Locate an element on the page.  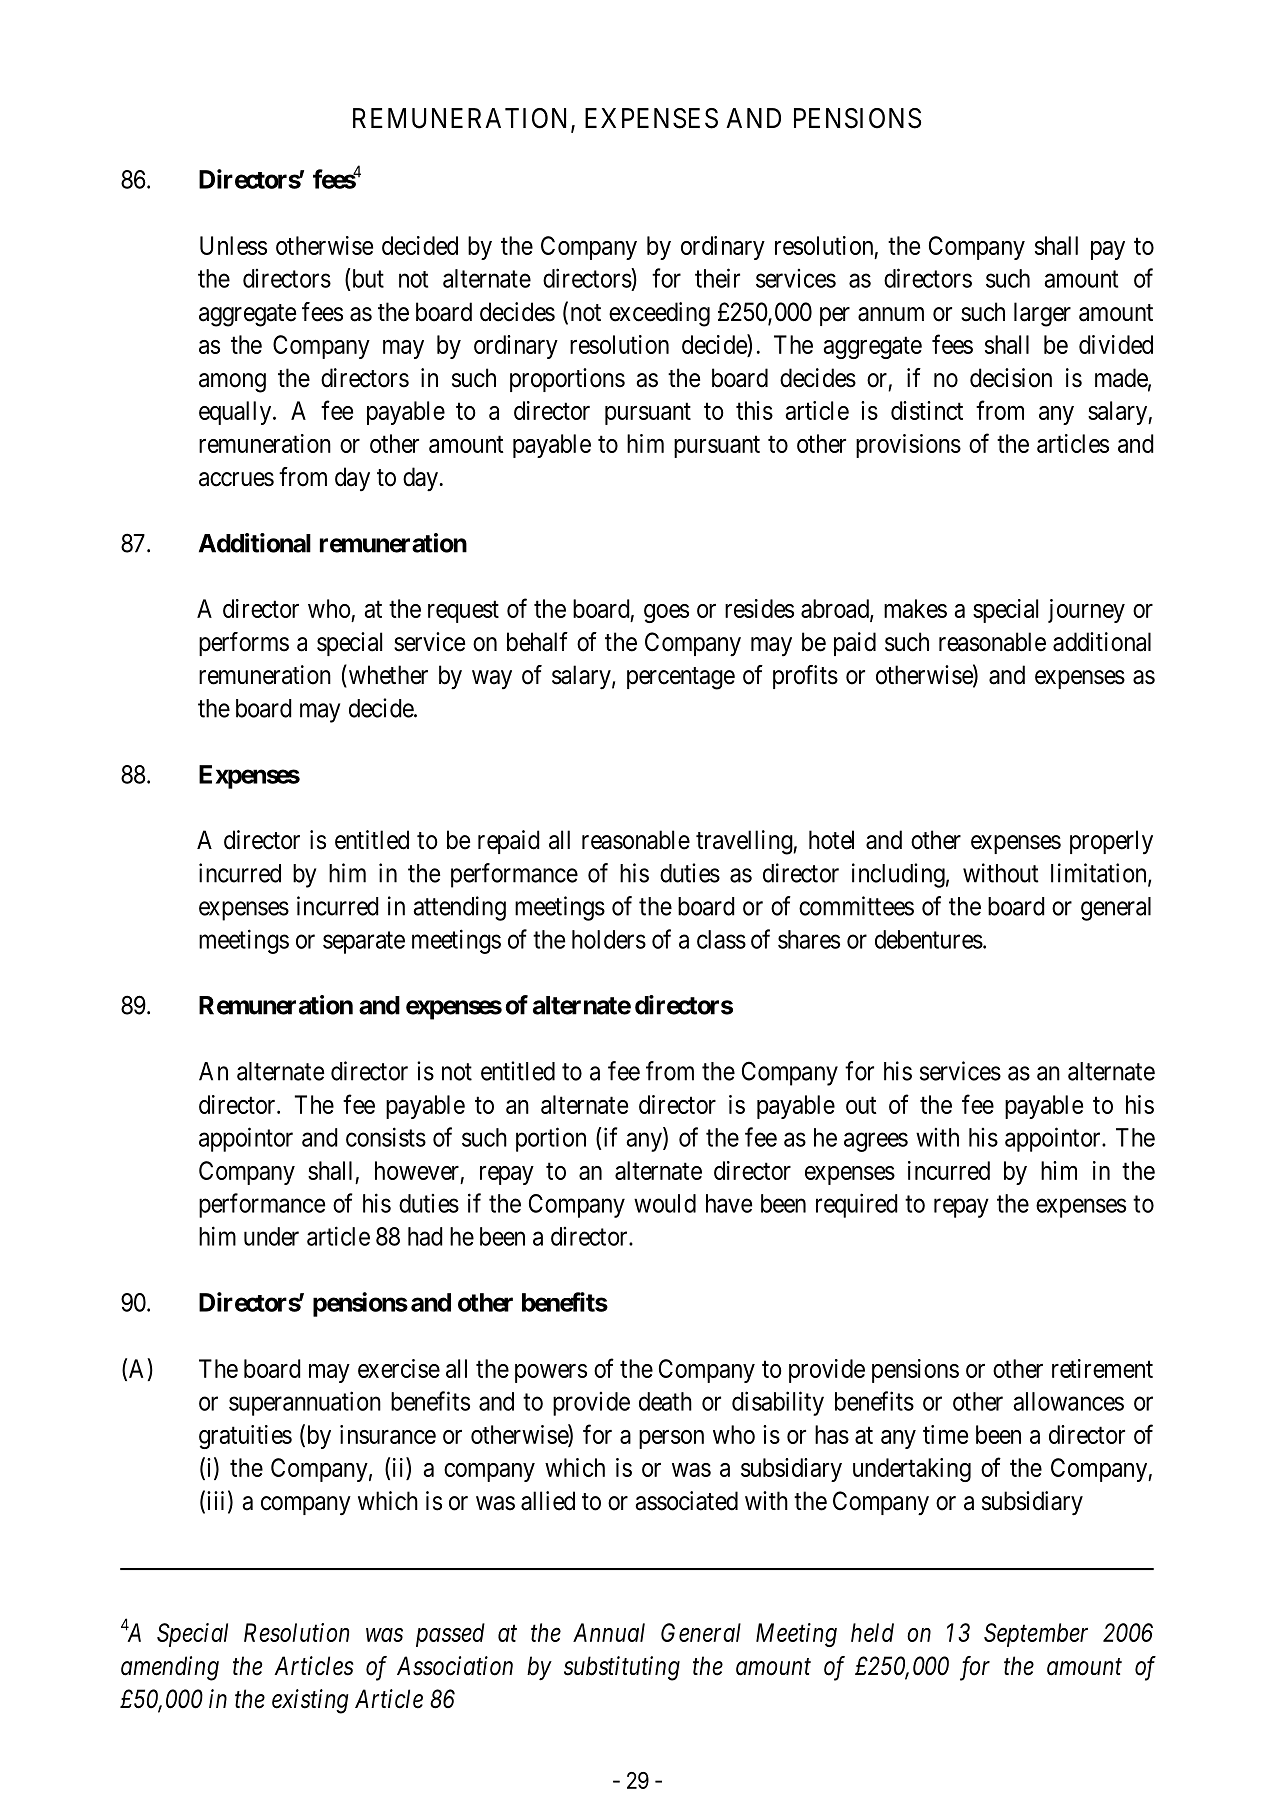
Unless is located at coordinates (233, 245).
